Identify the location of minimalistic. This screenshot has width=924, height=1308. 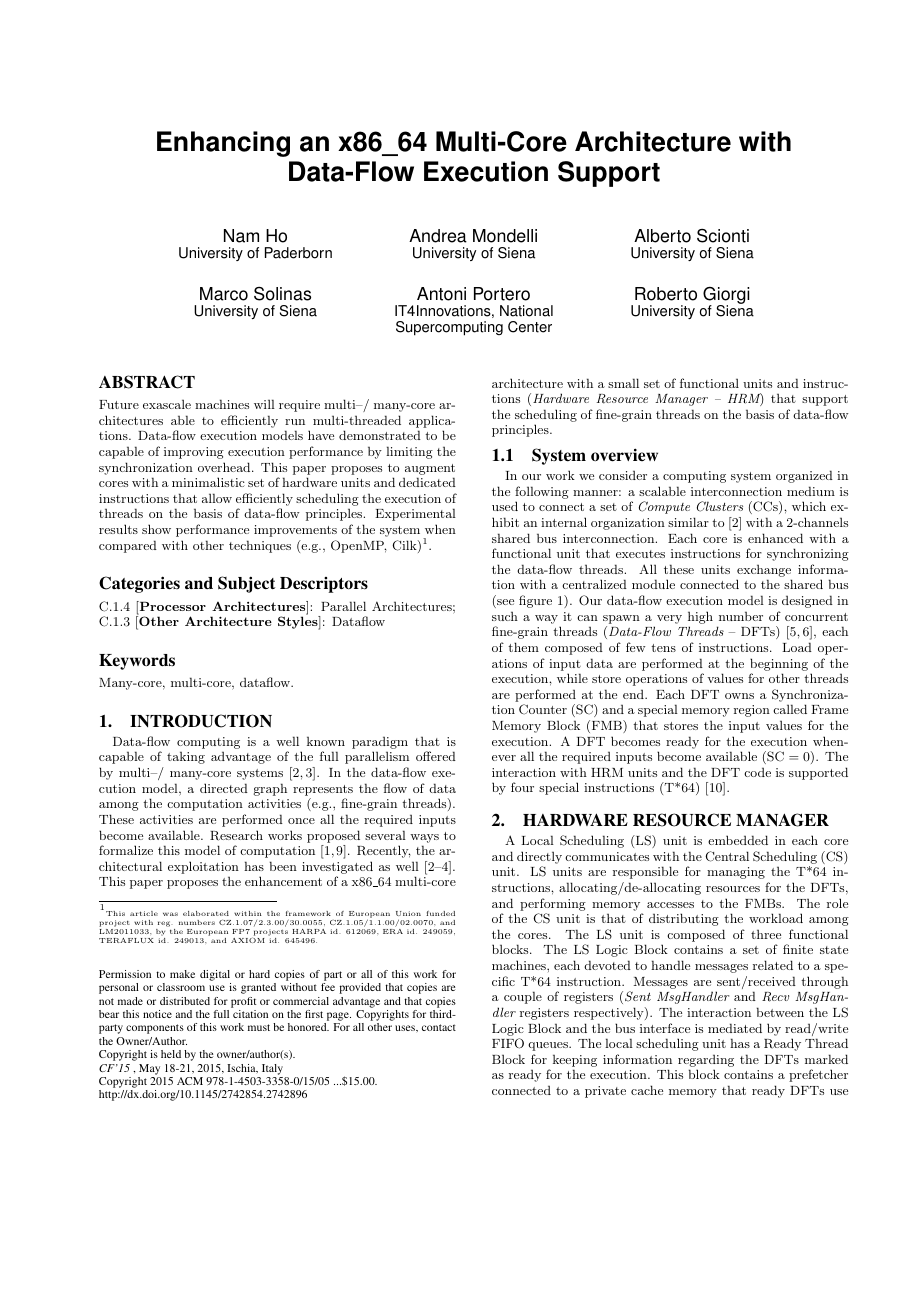
(208, 482).
